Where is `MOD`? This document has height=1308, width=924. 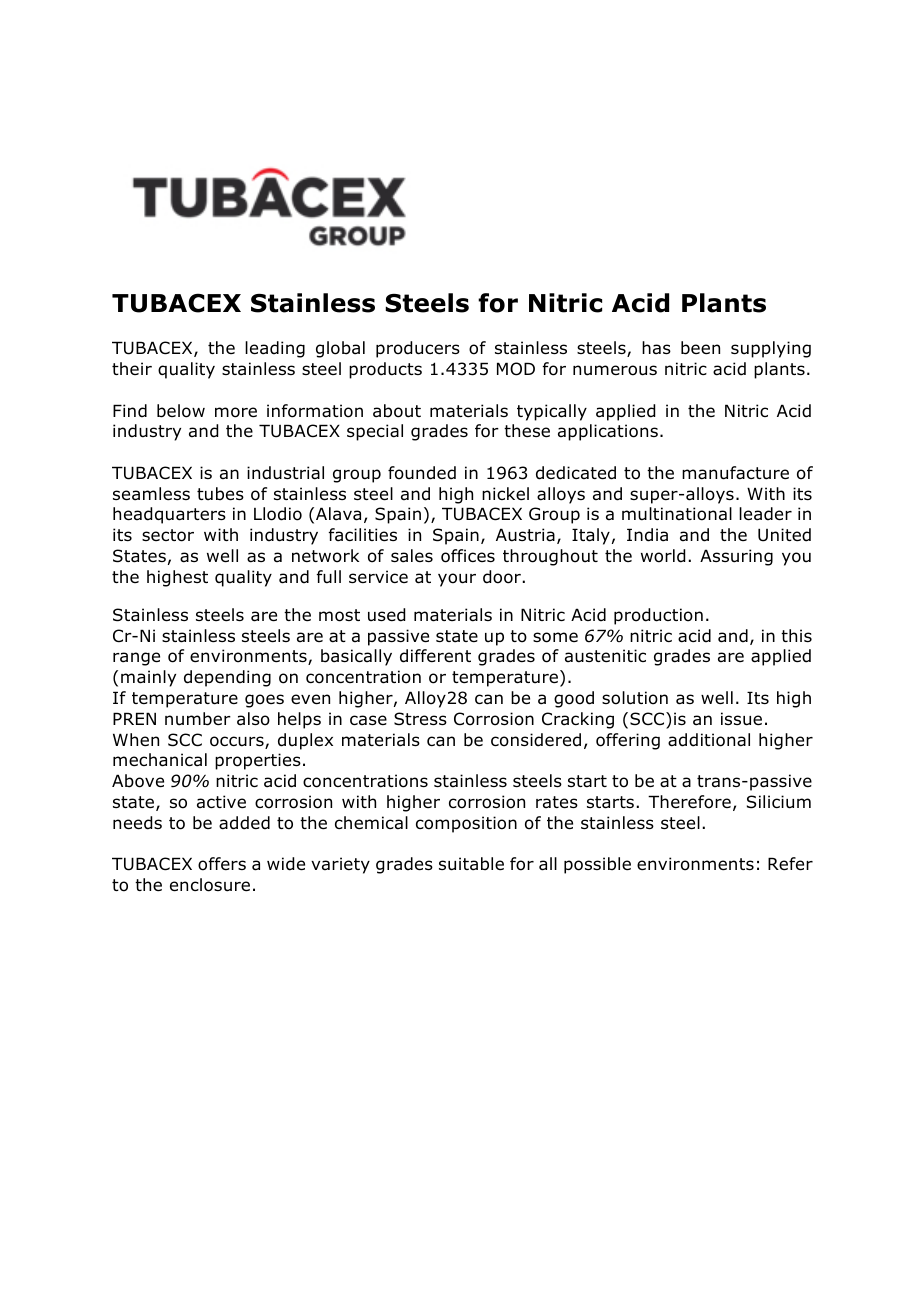 MOD is located at coordinates (516, 369).
